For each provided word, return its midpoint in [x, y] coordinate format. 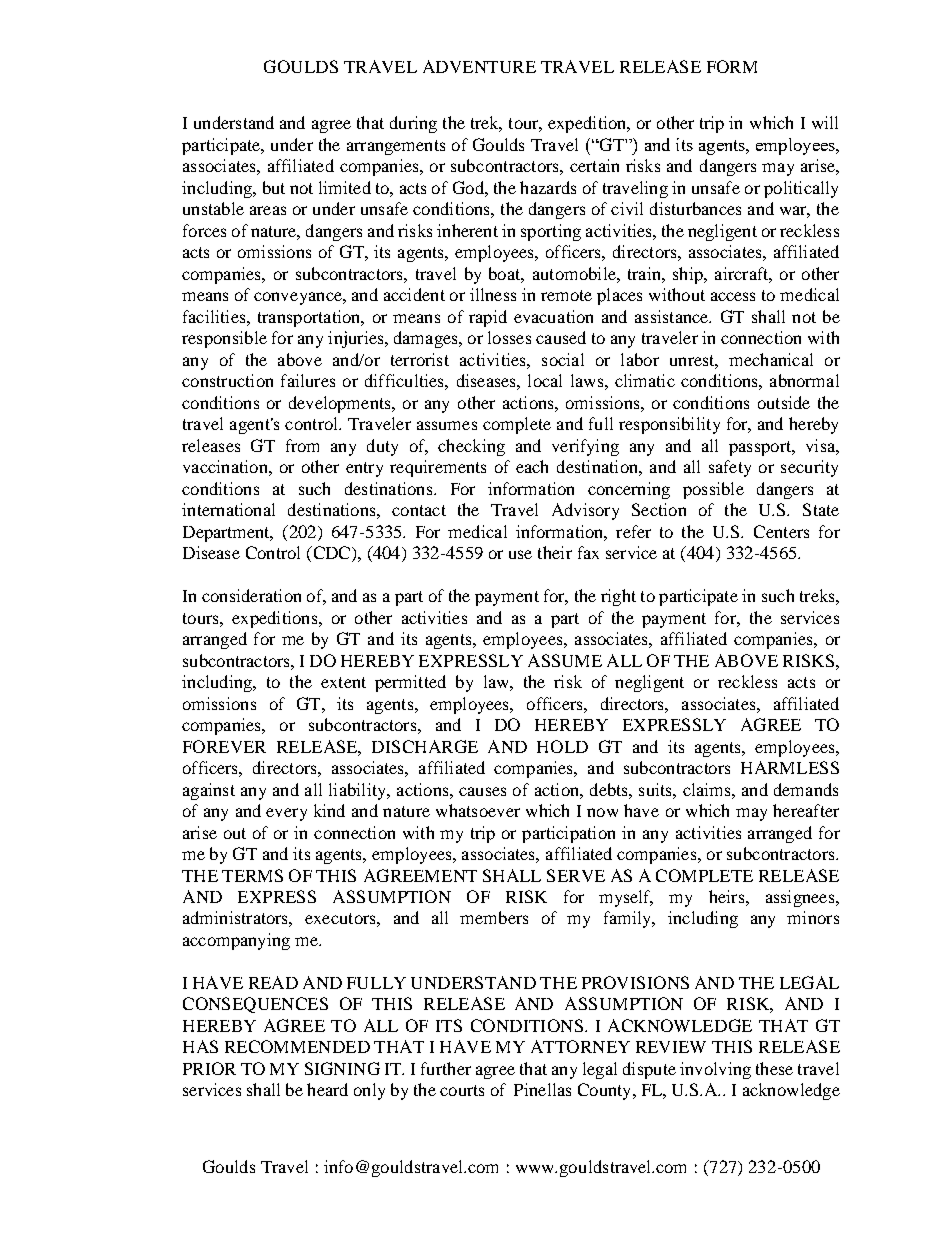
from [302, 445]
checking [471, 447]
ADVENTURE [479, 66]
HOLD [562, 746]
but [274, 187]
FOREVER [224, 746]
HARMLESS [790, 767]
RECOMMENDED [297, 1046]
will [825, 122]
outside [784, 402]
